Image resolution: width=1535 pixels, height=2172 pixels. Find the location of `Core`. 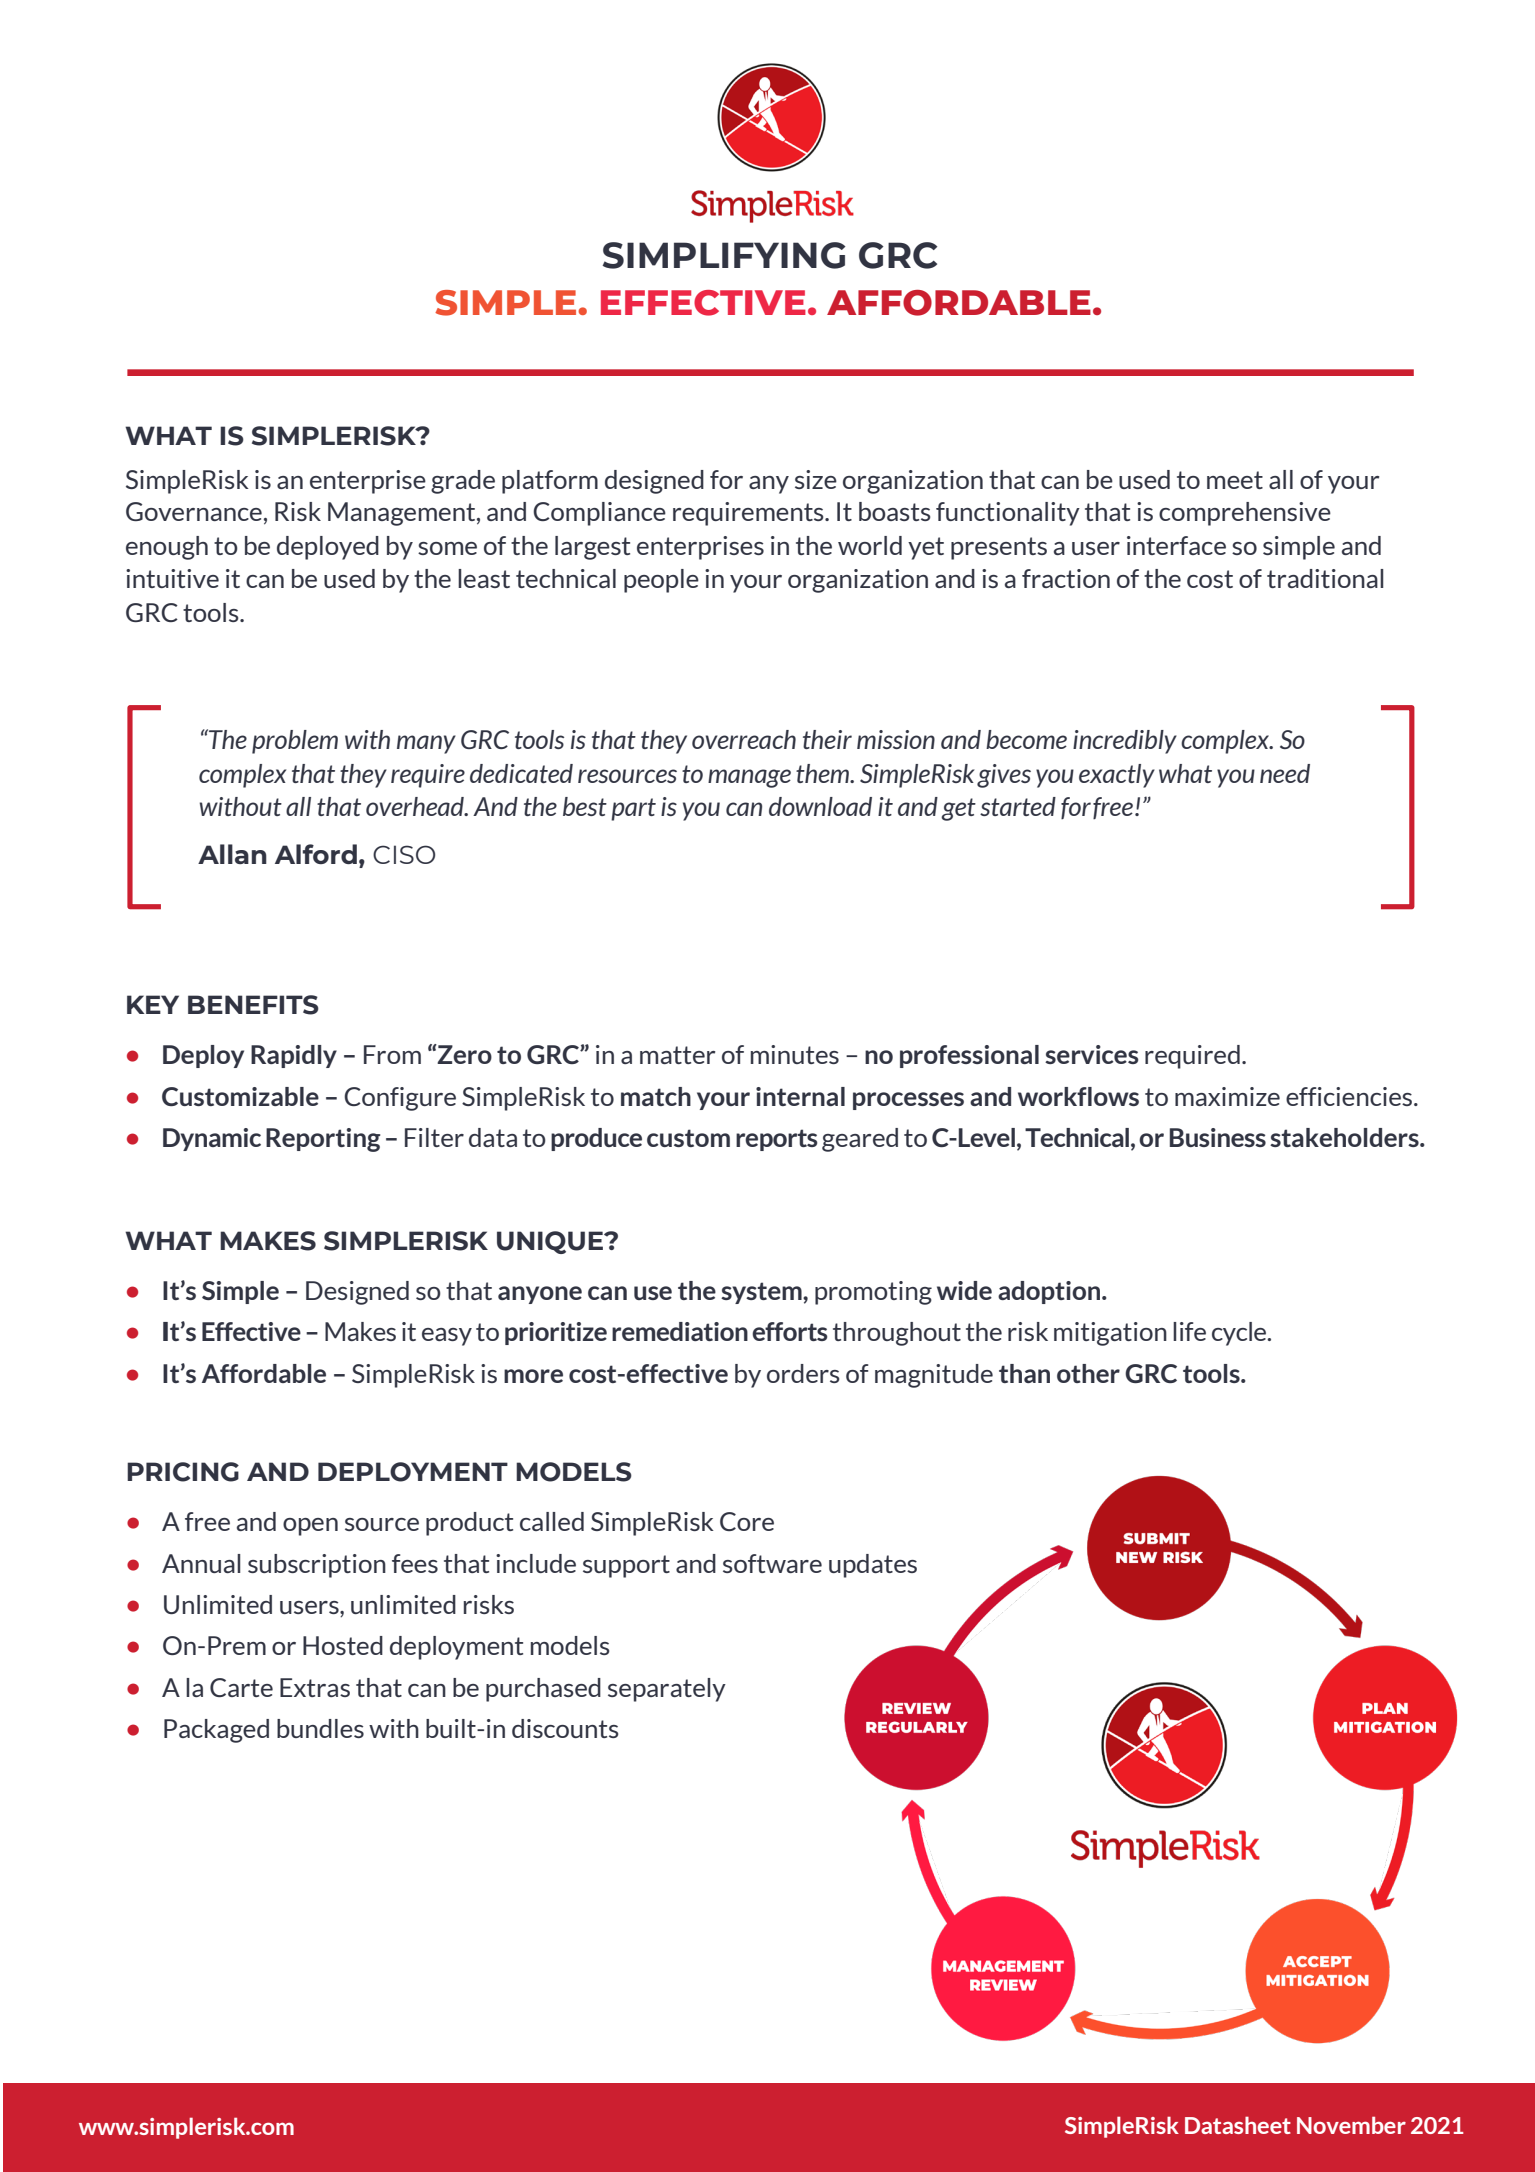

Core is located at coordinates (747, 1521).
